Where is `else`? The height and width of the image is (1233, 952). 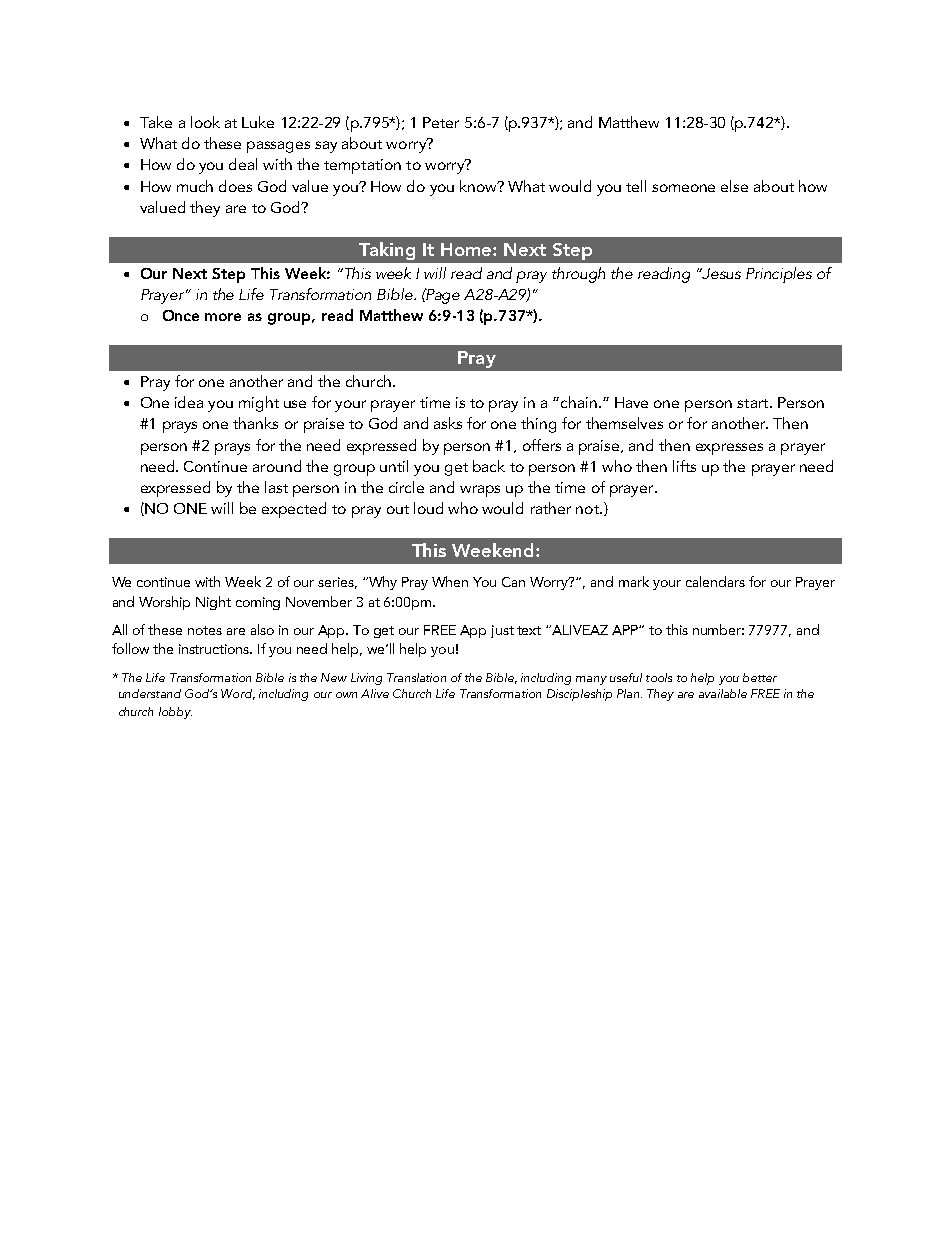
else is located at coordinates (734, 186).
